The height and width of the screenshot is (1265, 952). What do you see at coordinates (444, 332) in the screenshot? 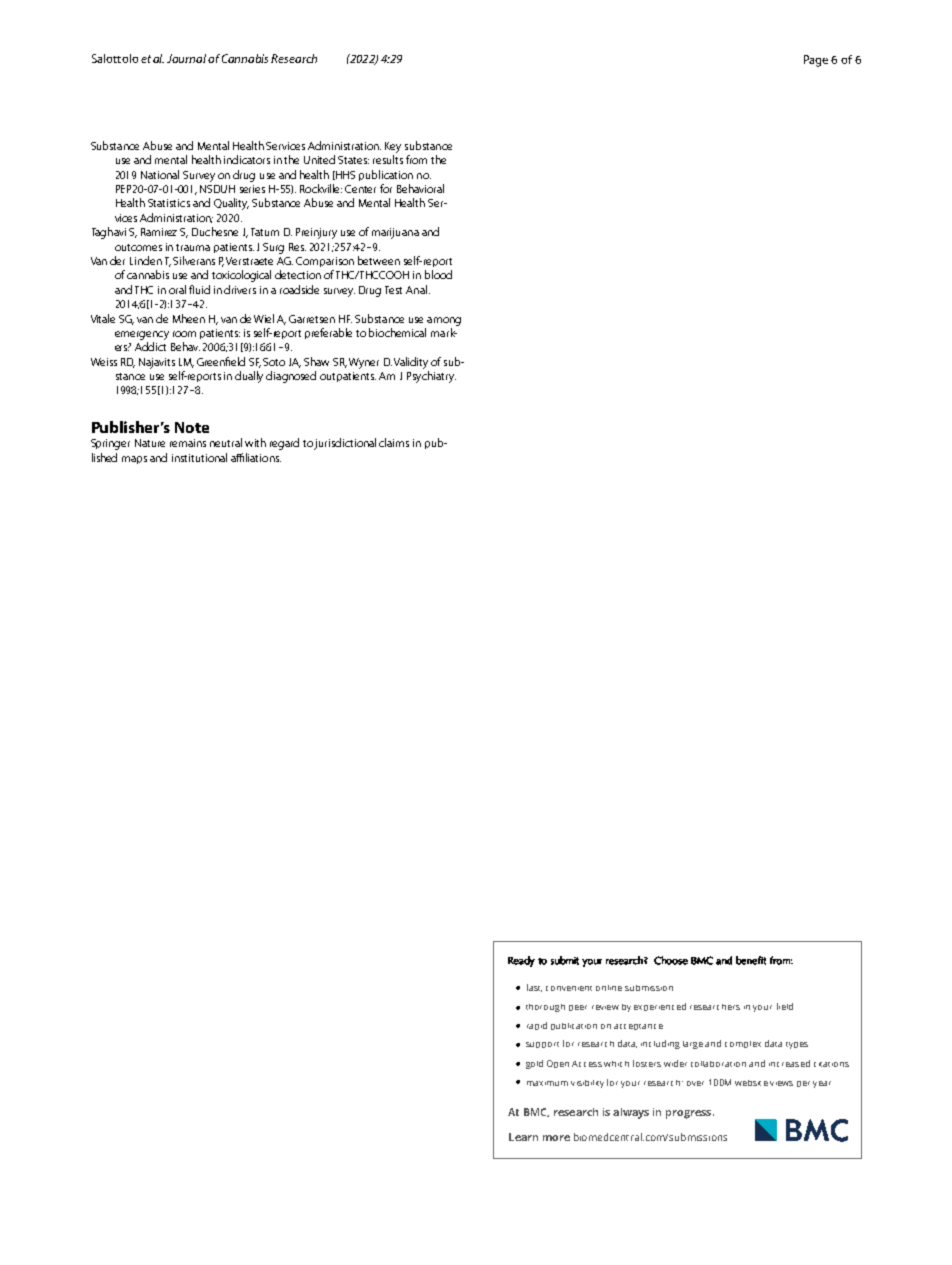
I see `mark` at bounding box center [444, 332].
